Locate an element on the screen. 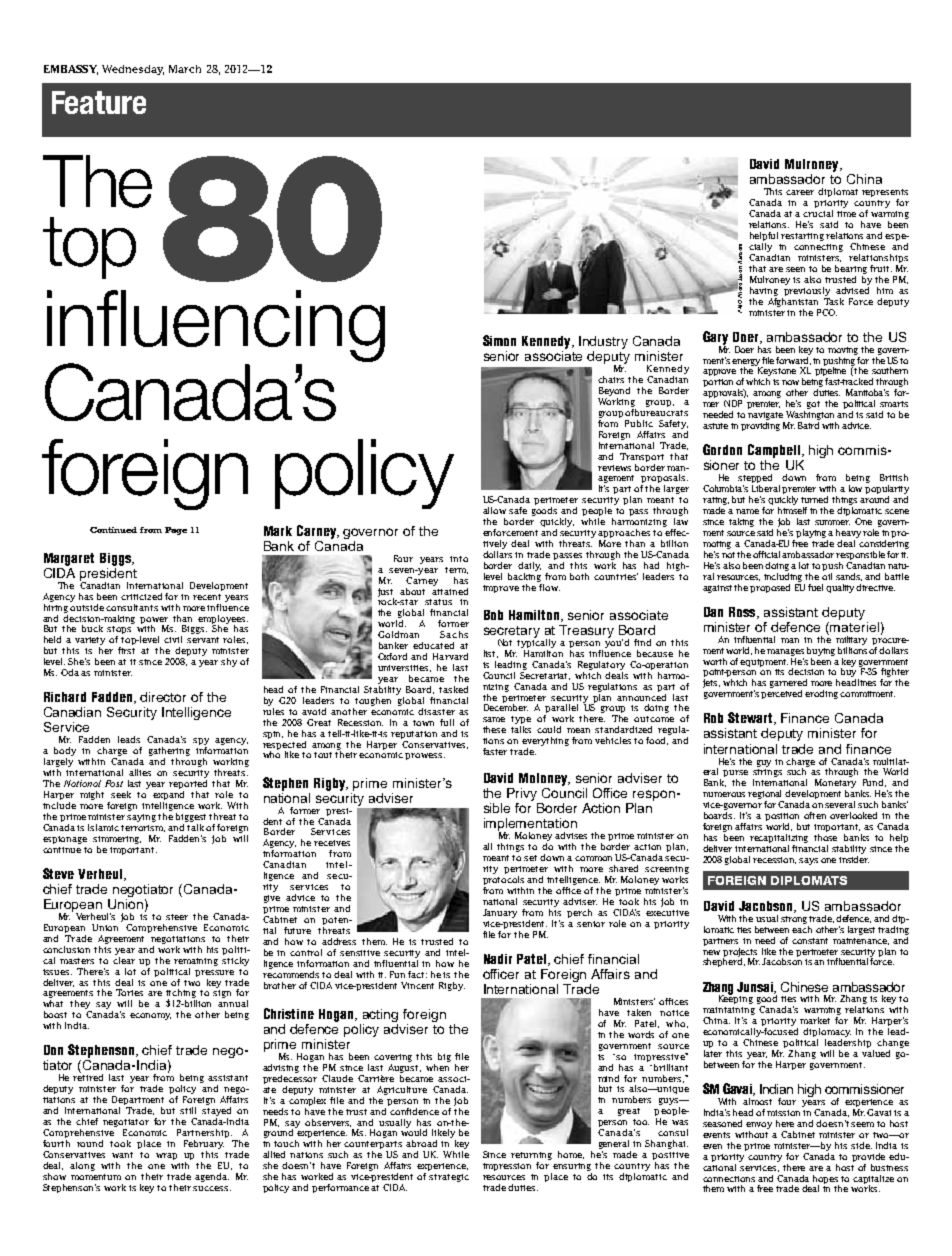 Image resolution: width=952 pixels, height=1256 pixels. career is located at coordinates (800, 192).
